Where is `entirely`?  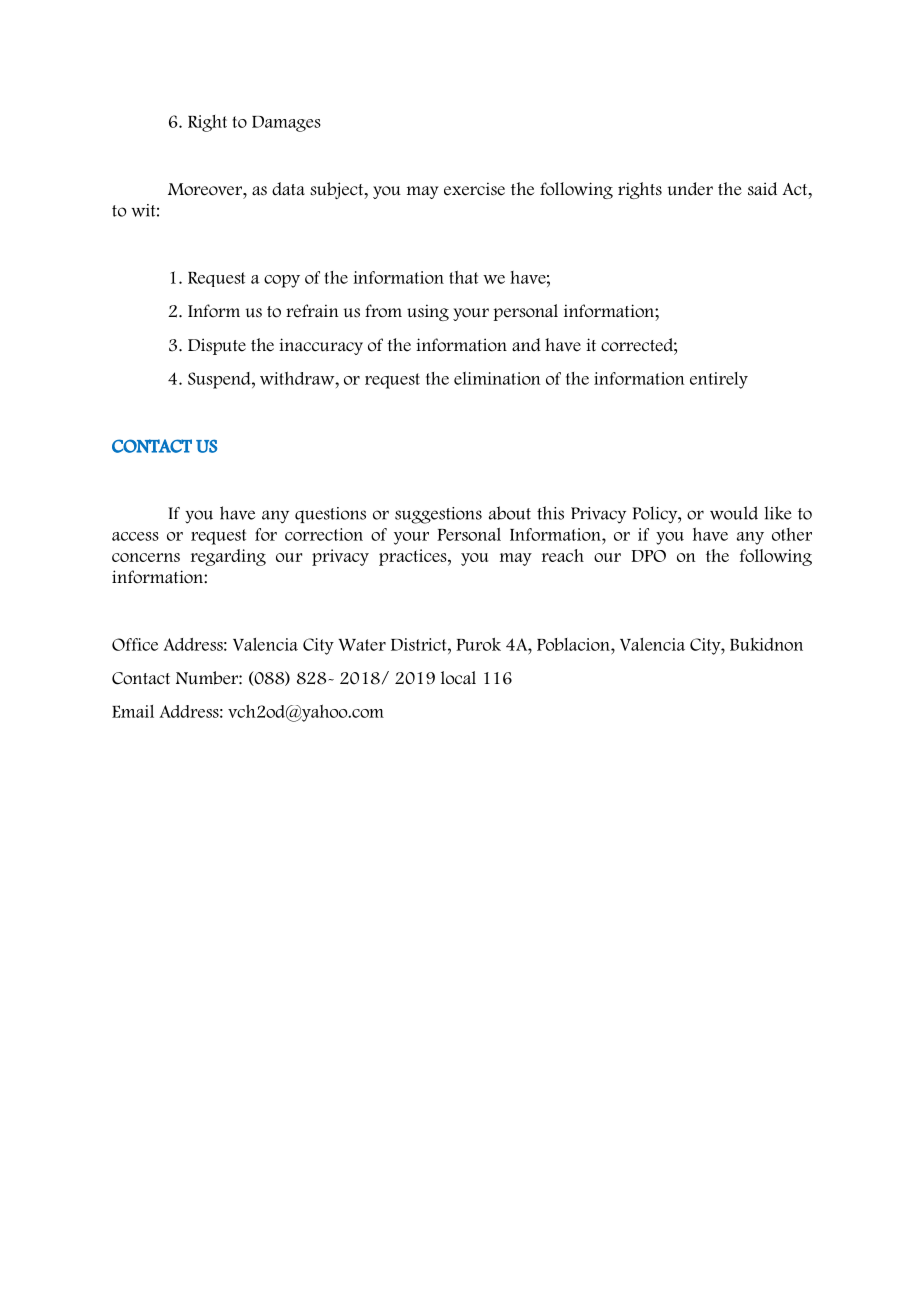 entirely is located at coordinates (719, 380).
